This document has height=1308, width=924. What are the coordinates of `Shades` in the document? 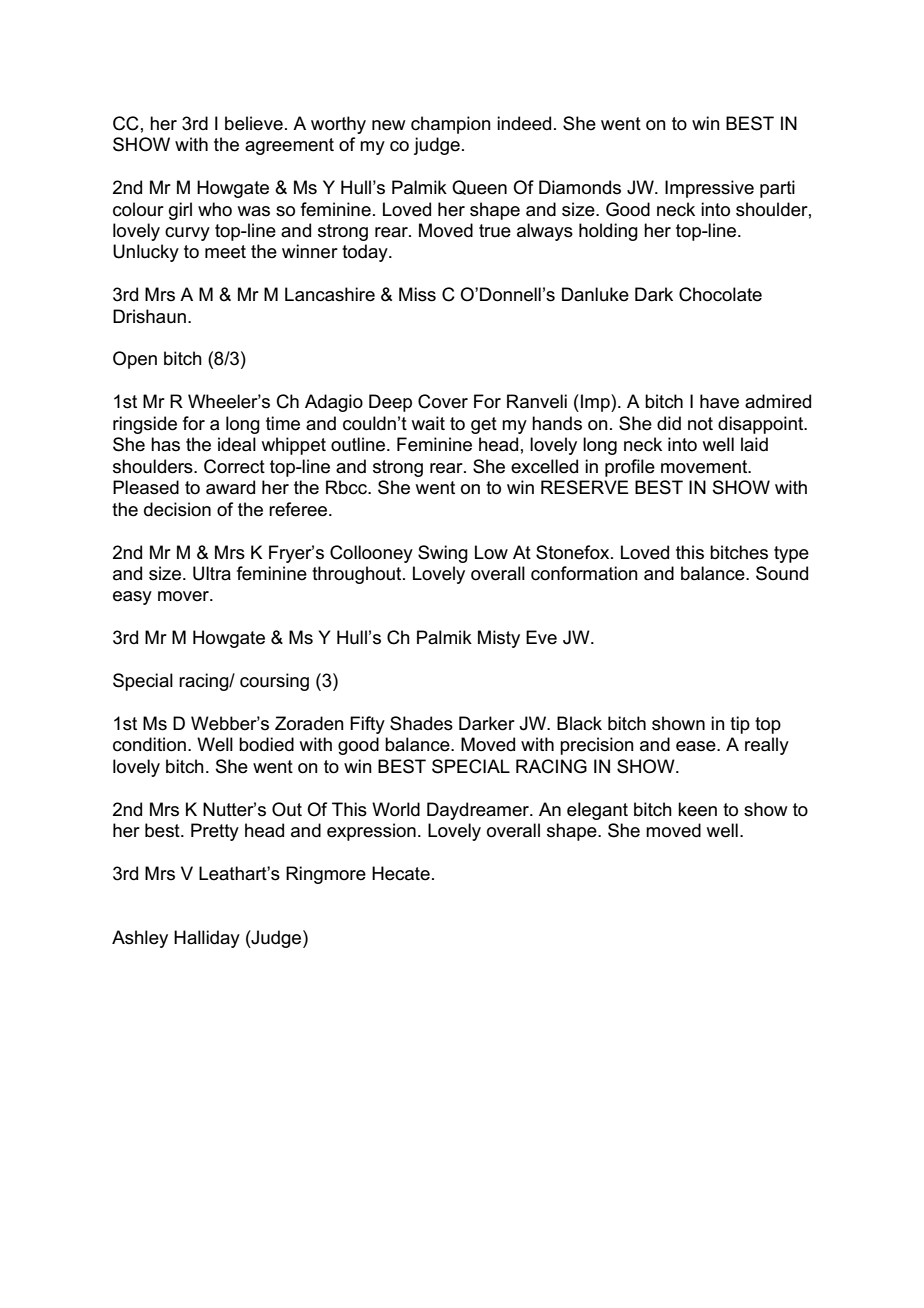 It's located at (421, 723).
